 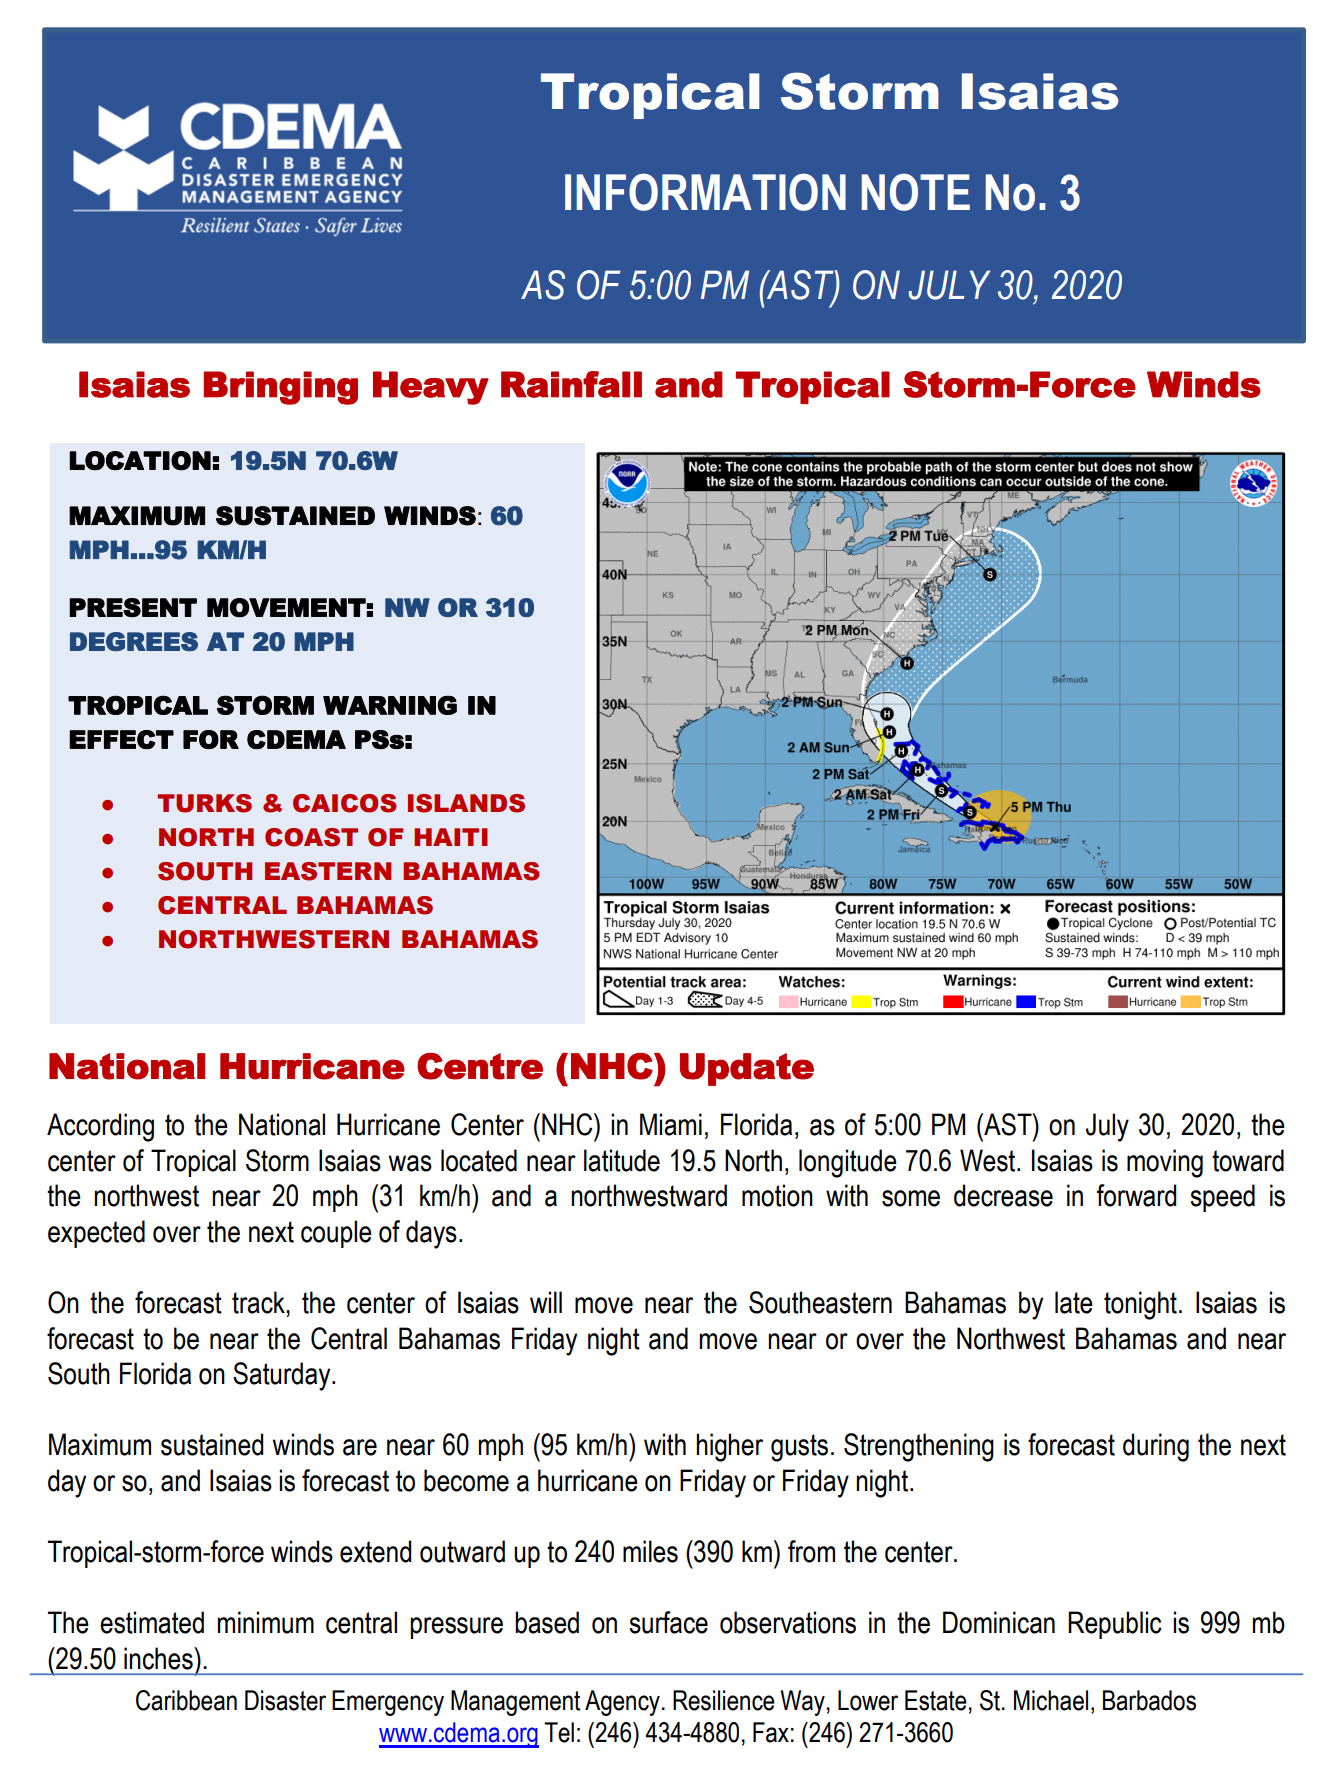 I want to click on Update, so click(x=747, y=1069).
